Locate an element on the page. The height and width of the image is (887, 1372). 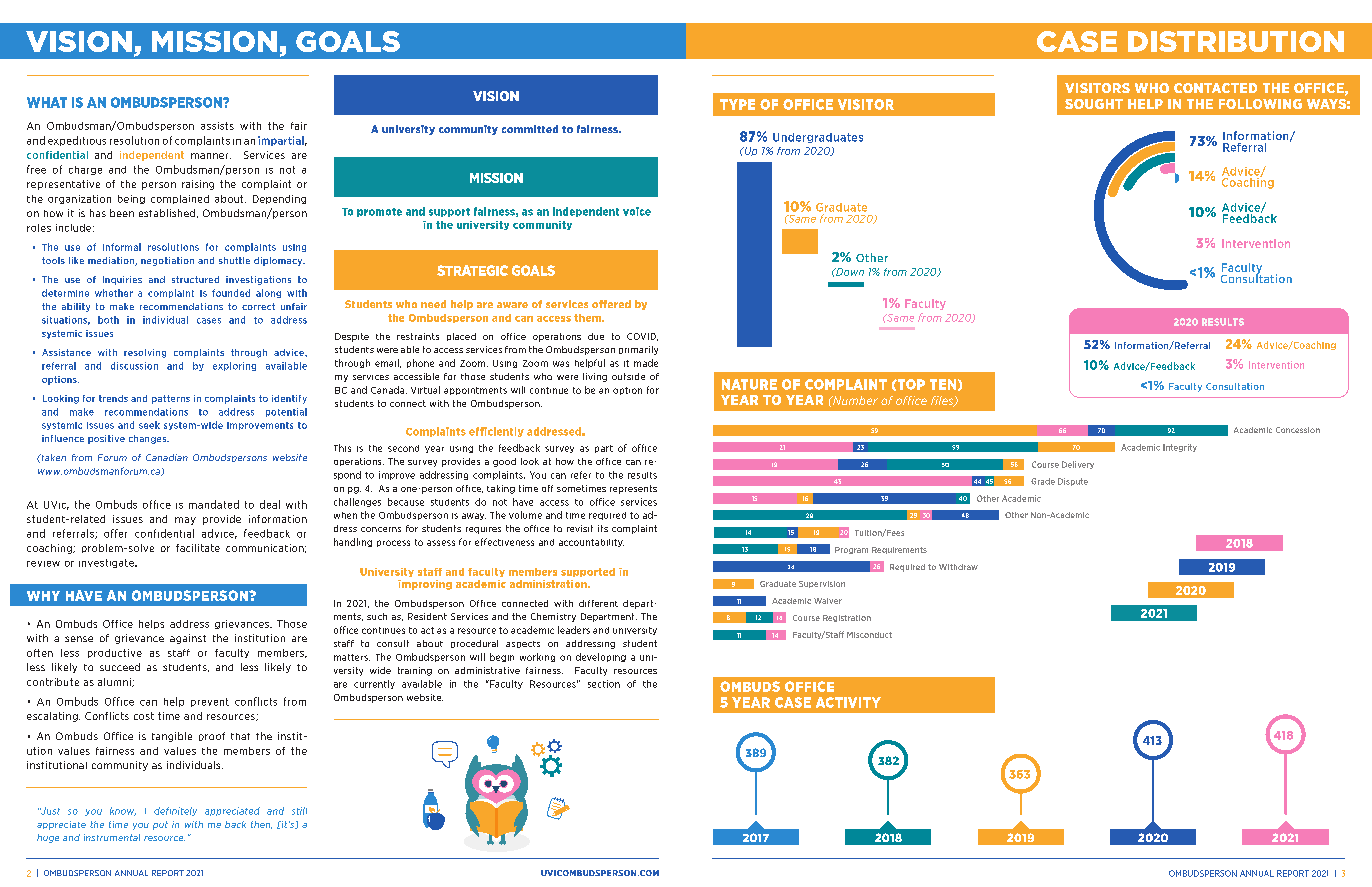
TYPE is located at coordinates (737, 104).
